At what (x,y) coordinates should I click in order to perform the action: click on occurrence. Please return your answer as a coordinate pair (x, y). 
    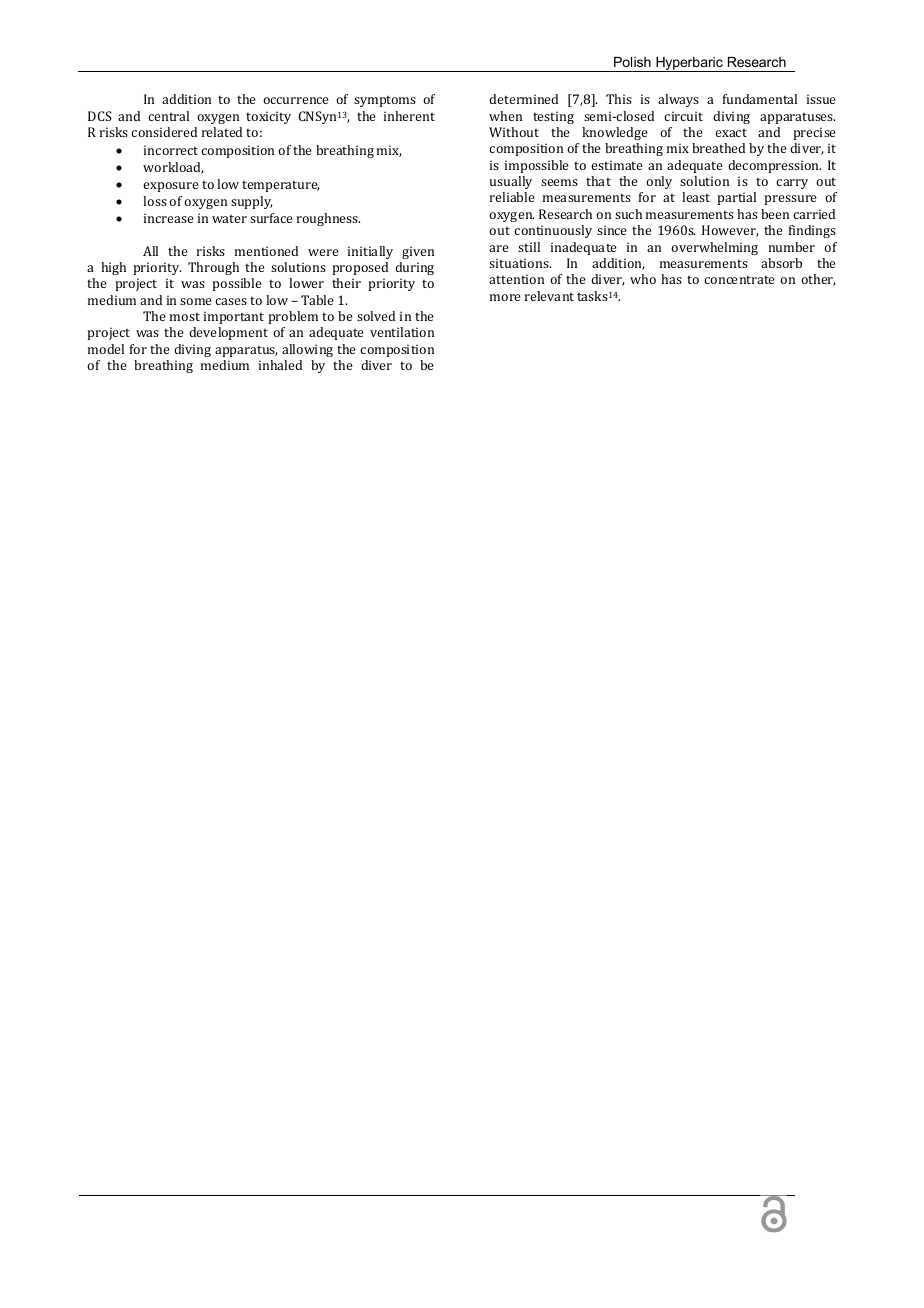
    Looking at the image, I should click on (296, 100).
